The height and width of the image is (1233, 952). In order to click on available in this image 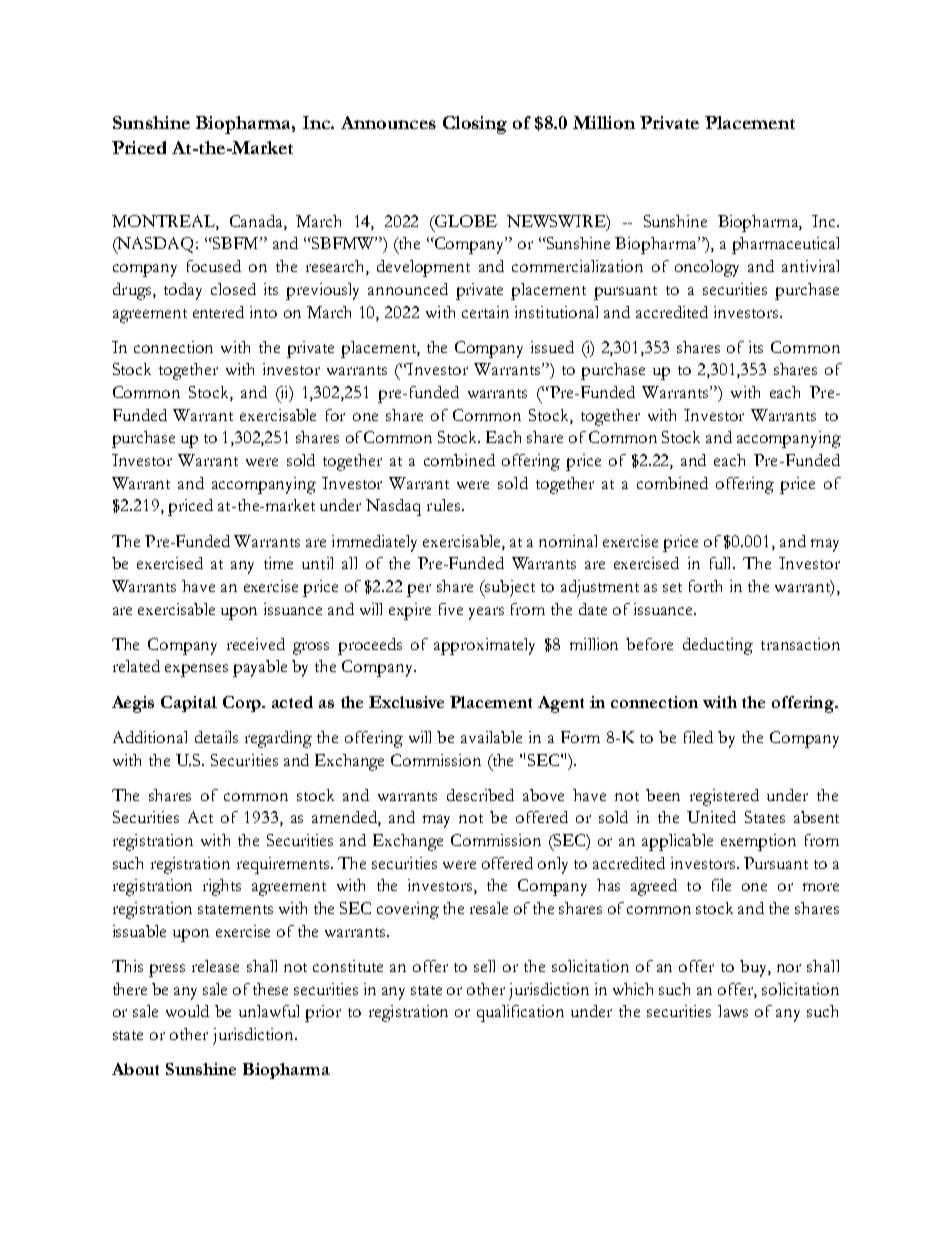, I will do `click(491, 737)`.
